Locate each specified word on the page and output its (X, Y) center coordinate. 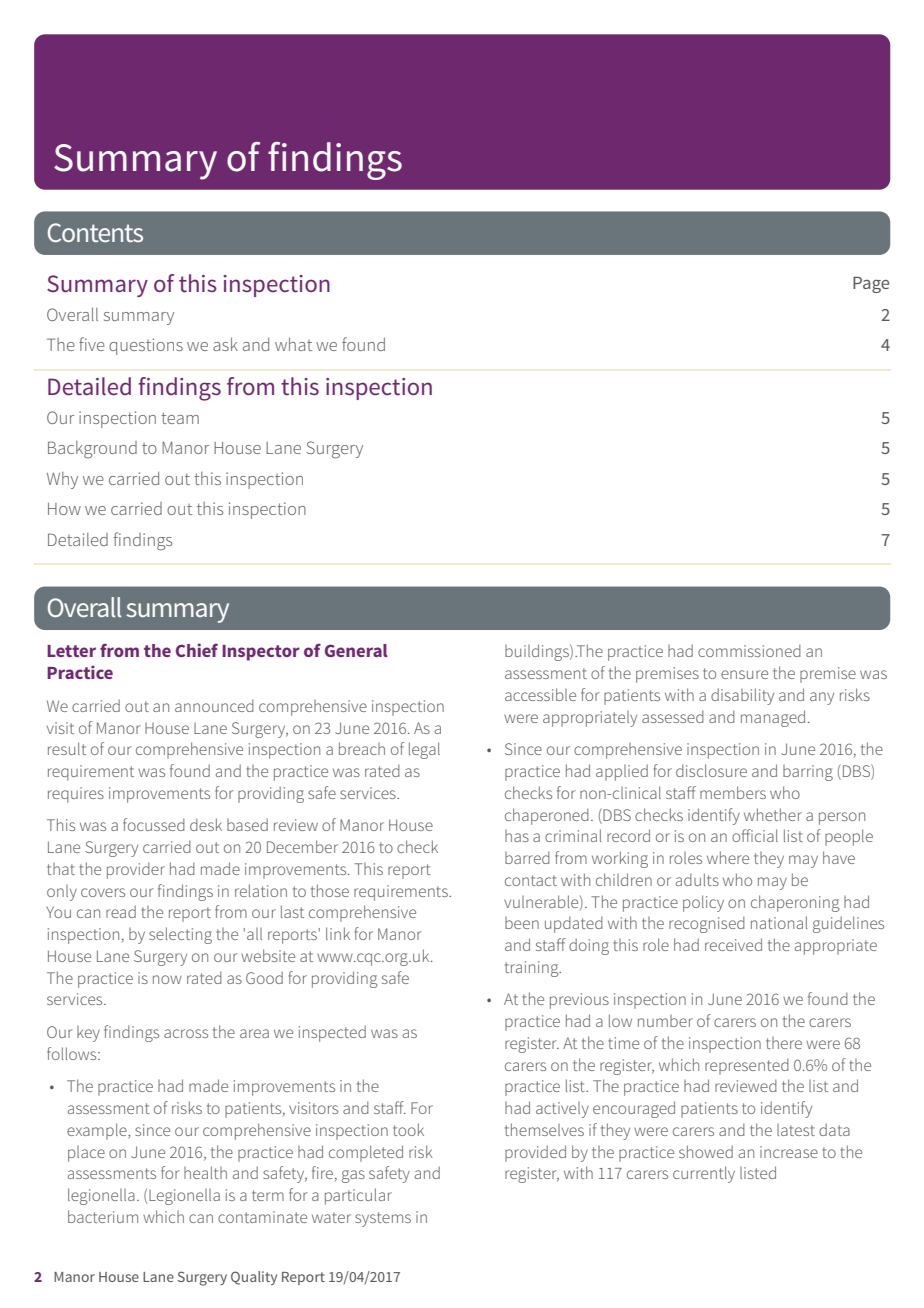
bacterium (103, 1216)
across (186, 1033)
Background (92, 450)
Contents (95, 232)
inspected (332, 1033)
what (293, 344)
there (784, 1043)
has (517, 836)
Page (871, 285)
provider (136, 870)
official (755, 835)
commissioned (749, 650)
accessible (540, 694)
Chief (197, 650)
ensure (744, 674)
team (180, 418)
